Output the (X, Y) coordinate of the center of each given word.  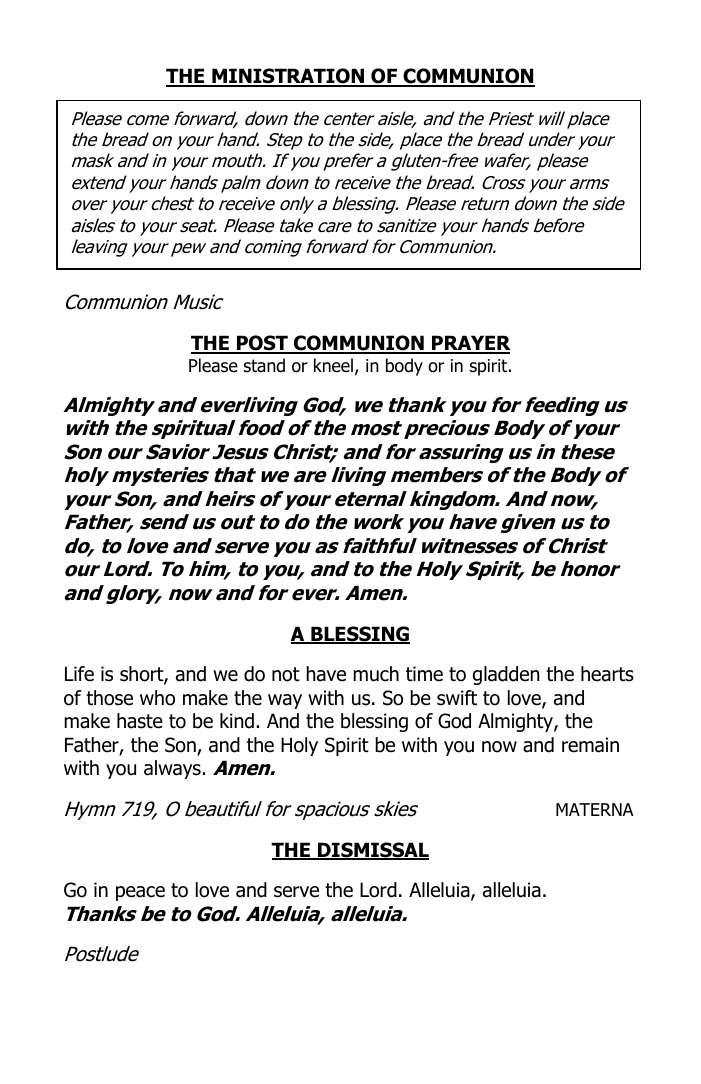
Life (79, 674)
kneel (333, 365)
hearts (607, 674)
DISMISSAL (372, 851)
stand (264, 365)
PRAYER (470, 344)
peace (140, 893)
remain (590, 745)
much (376, 674)
